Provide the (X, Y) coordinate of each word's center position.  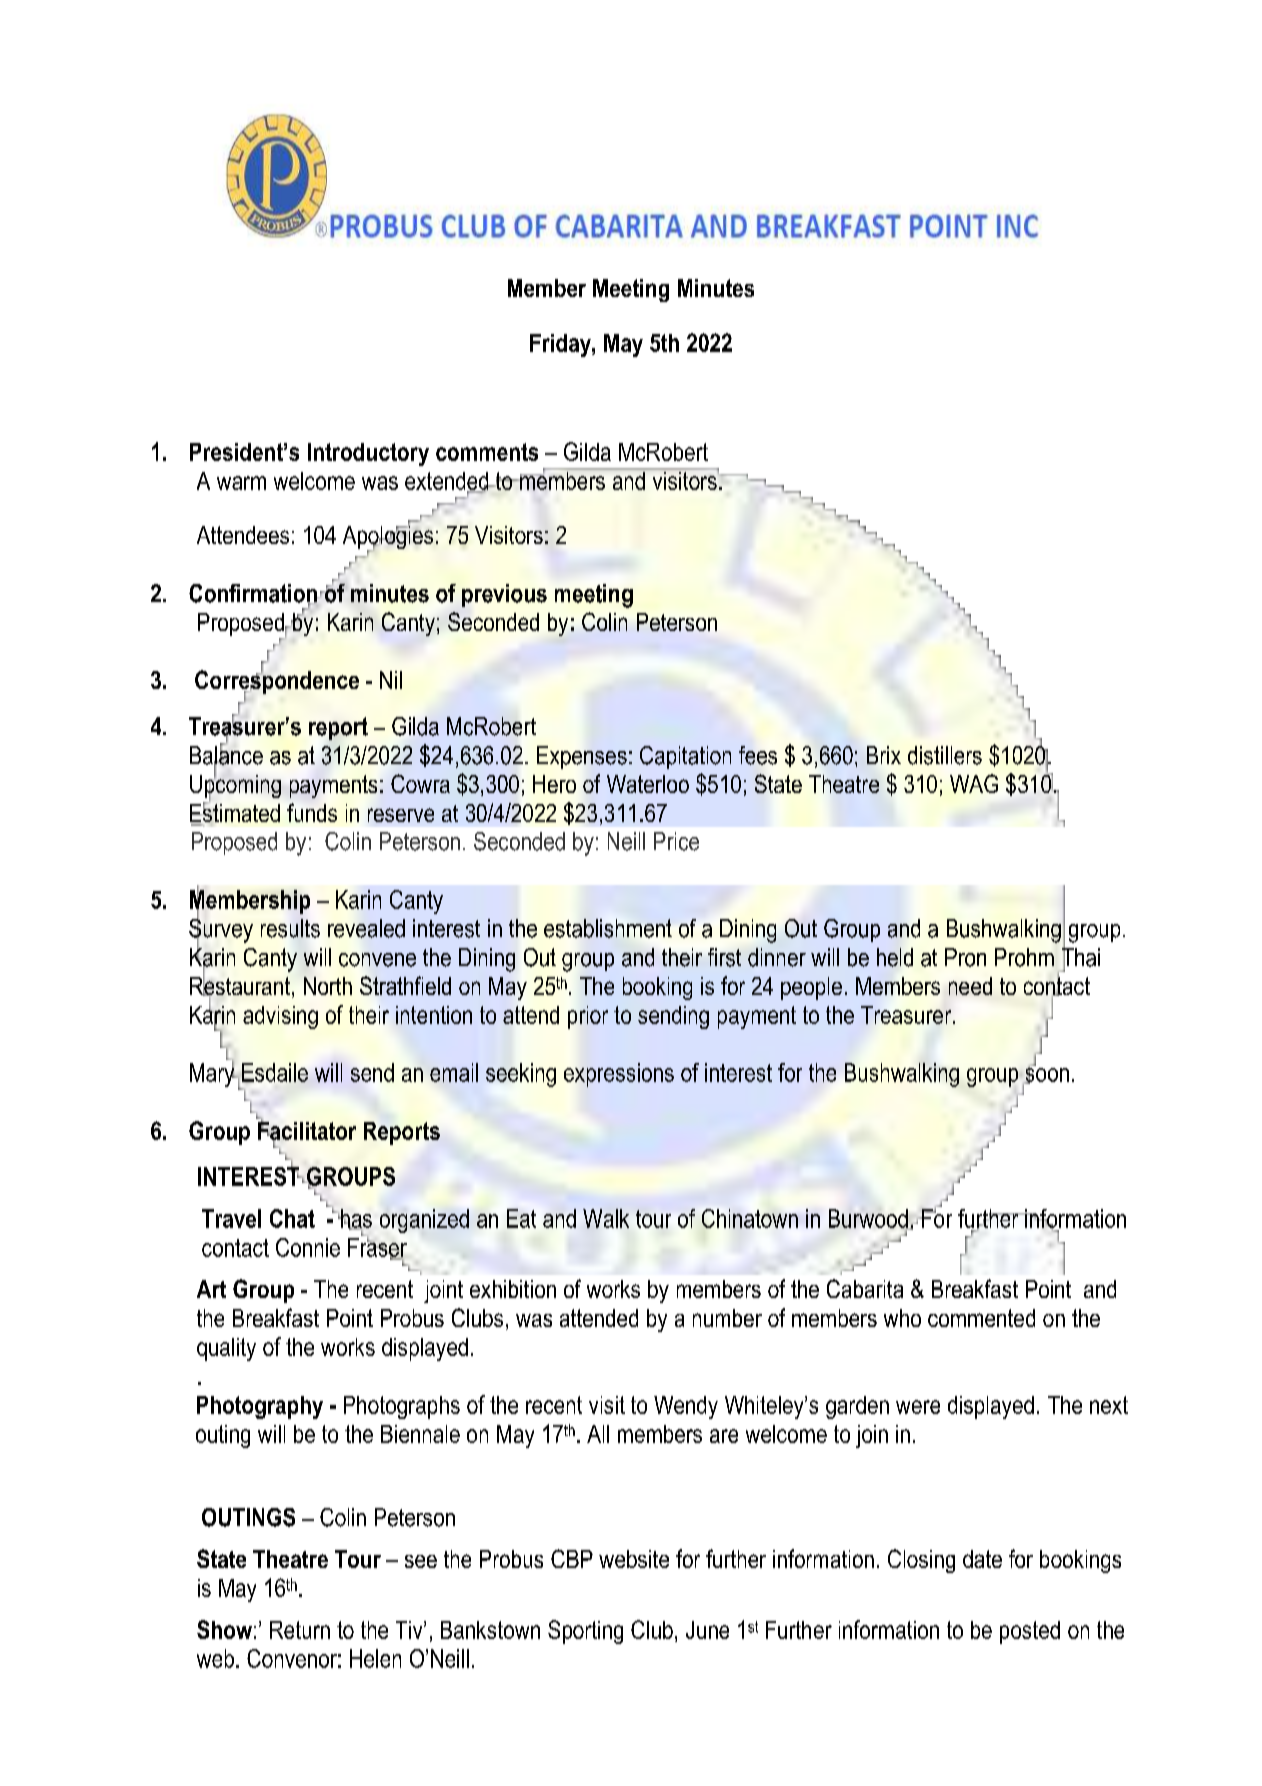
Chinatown (750, 1218)
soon (1046, 1075)
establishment (608, 928)
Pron (965, 957)
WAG (974, 783)
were (918, 1407)
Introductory (368, 454)
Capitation (685, 757)
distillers (945, 755)
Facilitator (307, 1131)
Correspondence (277, 682)
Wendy (686, 1407)
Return (300, 1630)
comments (487, 452)
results (290, 928)
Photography (260, 1407)
